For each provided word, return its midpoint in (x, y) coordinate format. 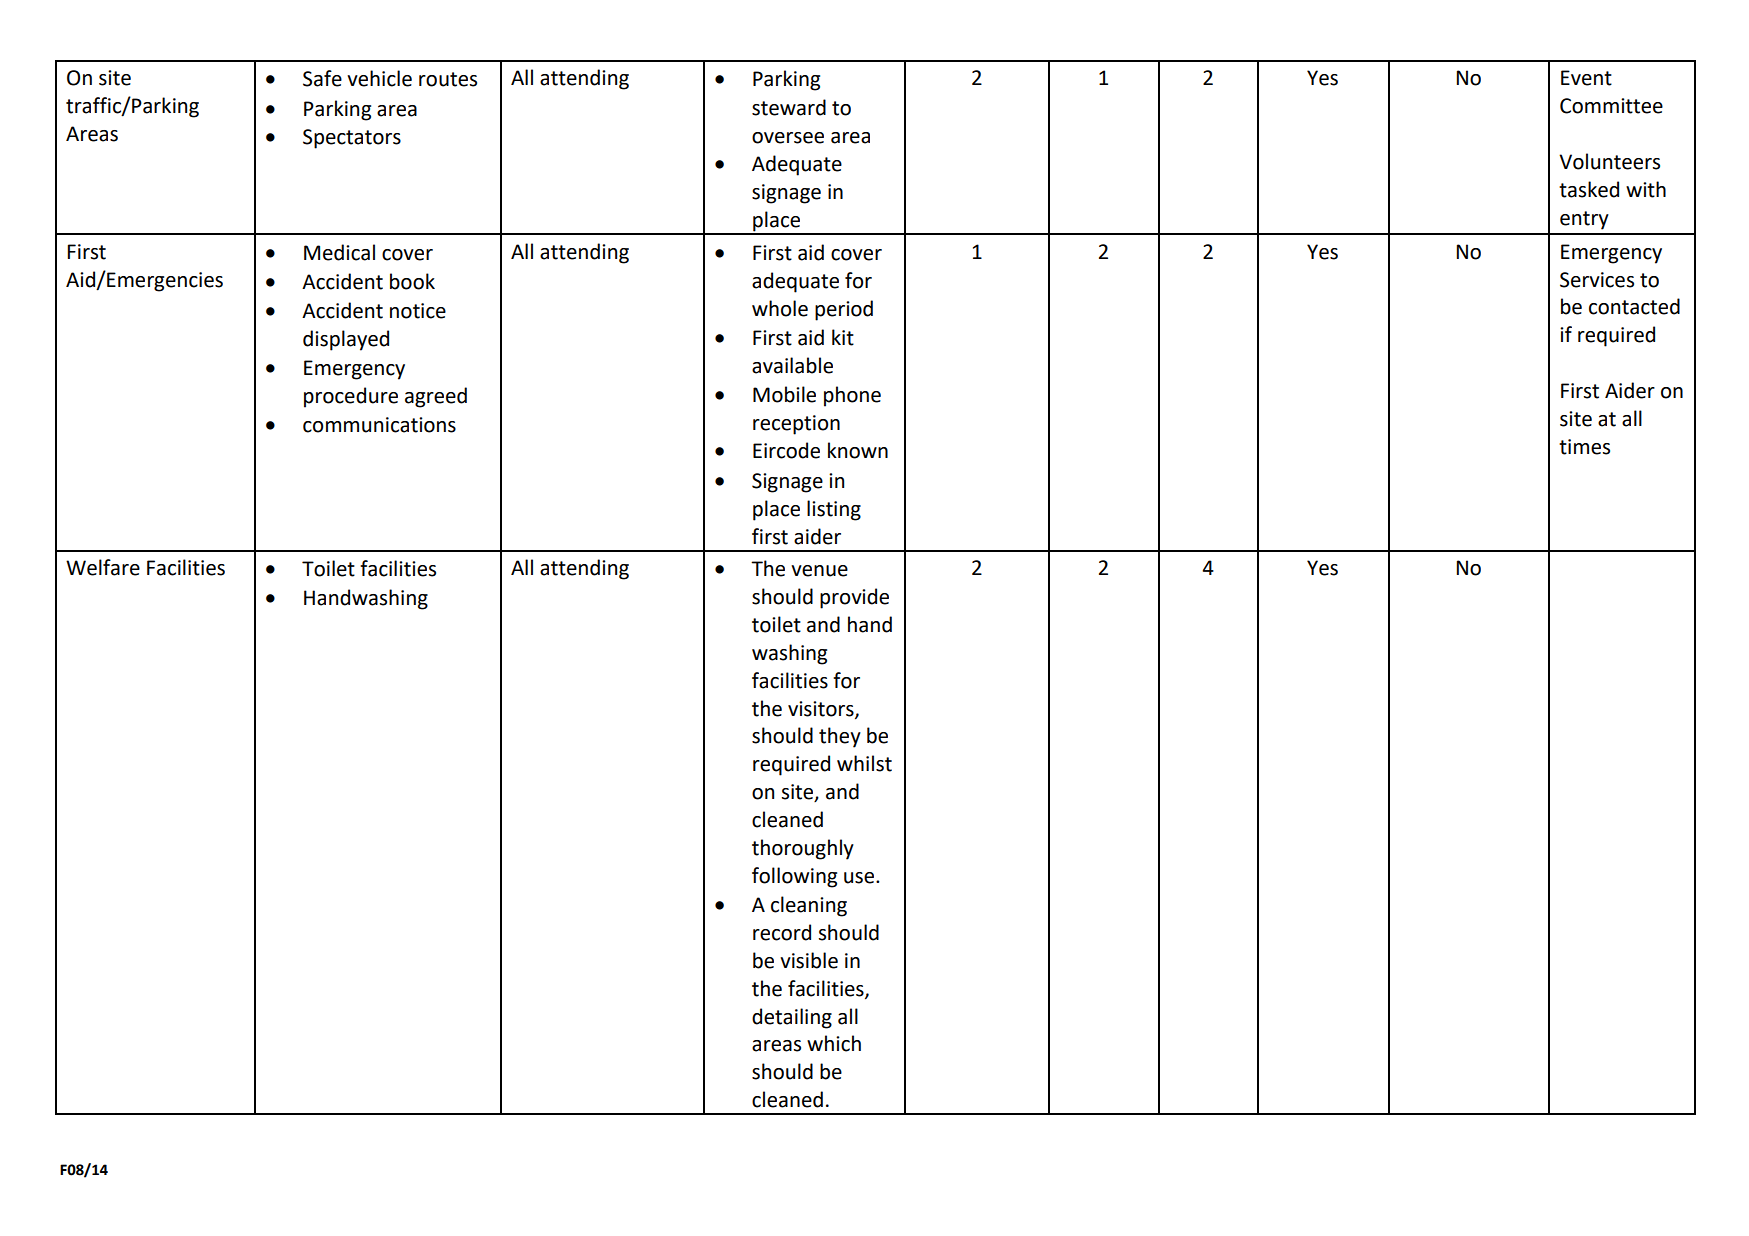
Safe (322, 78)
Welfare (103, 567)
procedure (351, 397)
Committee (1611, 106)
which (834, 1043)
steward (789, 107)
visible (809, 960)
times (1584, 447)
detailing (792, 1018)
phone (852, 396)
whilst (864, 763)
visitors (822, 709)
